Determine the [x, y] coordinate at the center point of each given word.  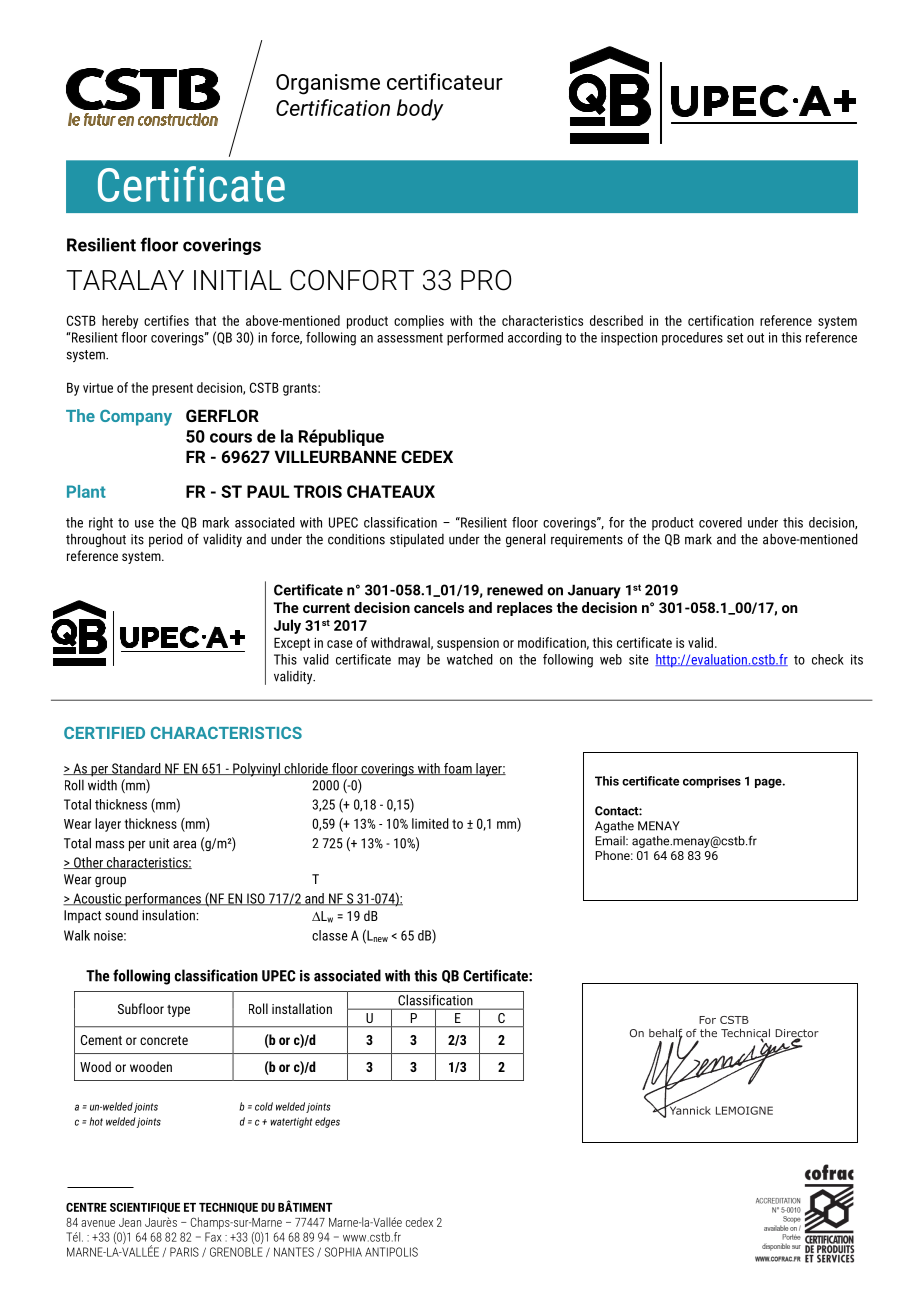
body [420, 110]
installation [302, 1008]
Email [611, 841]
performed [475, 339]
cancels [439, 607]
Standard [136, 769]
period [166, 540]
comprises [712, 782]
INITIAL [238, 280]
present [172, 389]
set [735, 338]
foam [458, 769]
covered [720, 522]
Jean [130, 1222]
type [178, 1011]
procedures [692, 339]
